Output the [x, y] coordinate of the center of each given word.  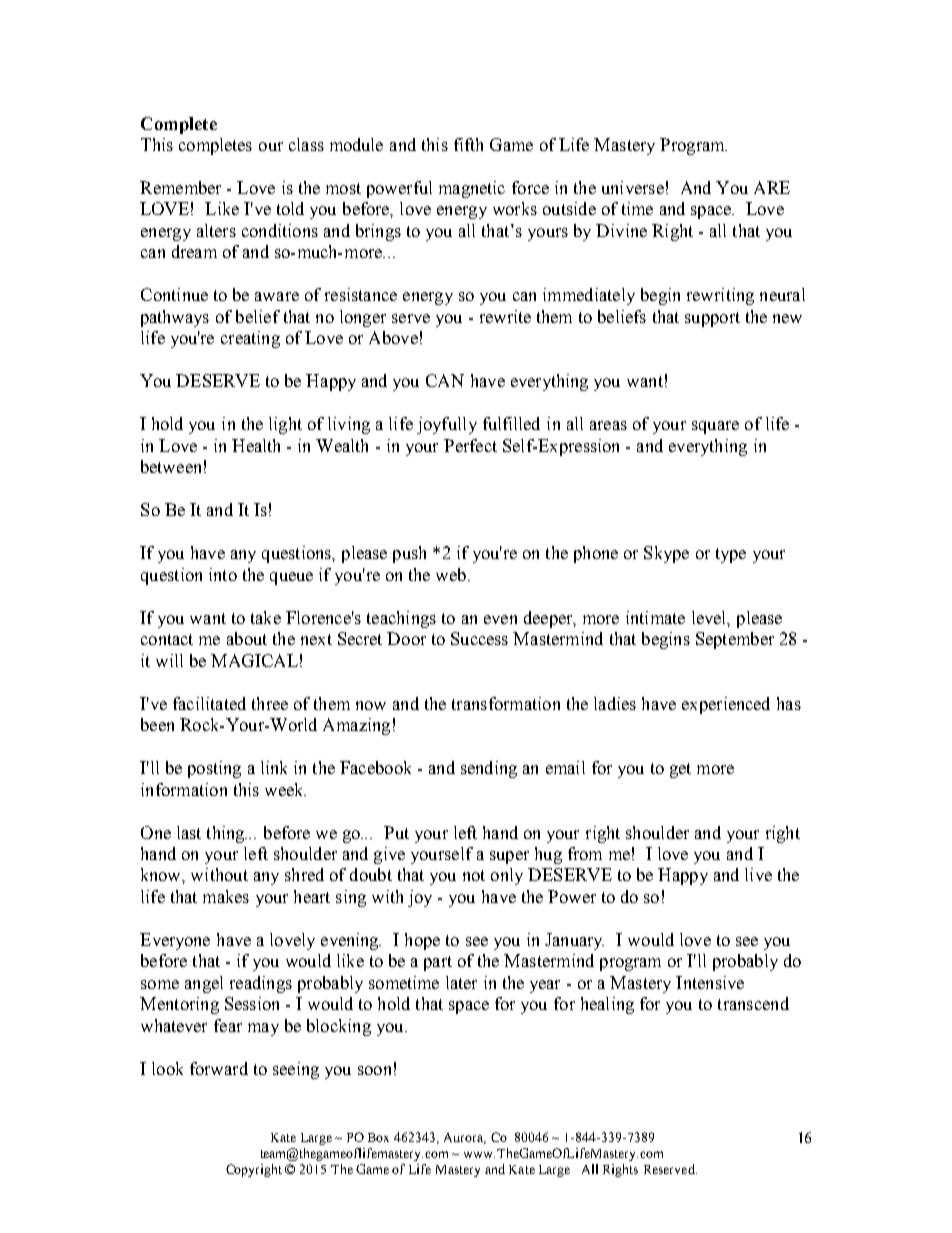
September [735, 640]
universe [633, 187]
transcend [753, 1003]
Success [479, 638]
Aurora [465, 1138]
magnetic [472, 189]
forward [219, 1068]
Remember [180, 187]
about [247, 638]
